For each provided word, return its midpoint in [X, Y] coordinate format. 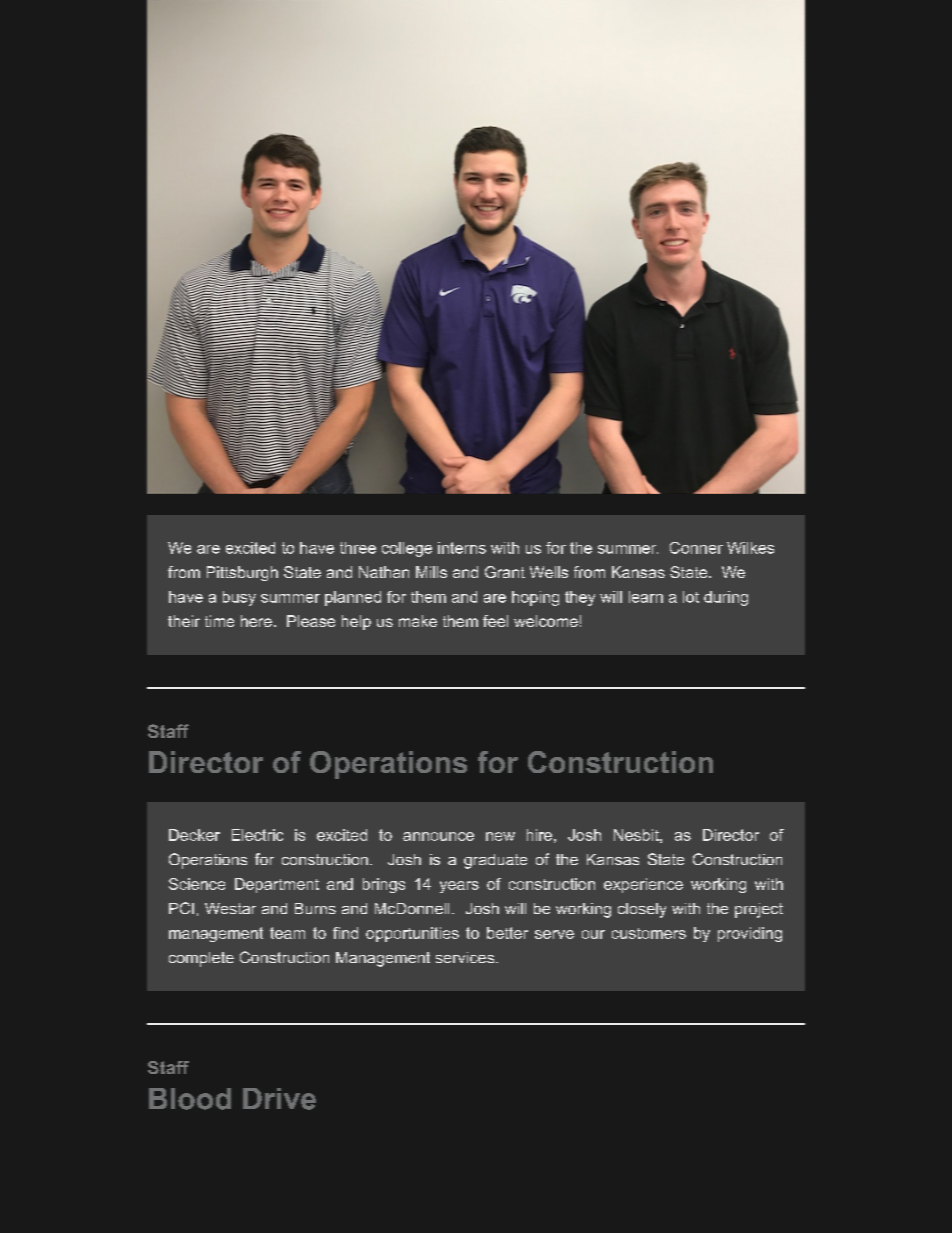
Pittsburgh [242, 573]
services [465, 957]
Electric [257, 835]
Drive [279, 1099]
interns [462, 548]
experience [643, 885]
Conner [696, 548]
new [500, 836]
